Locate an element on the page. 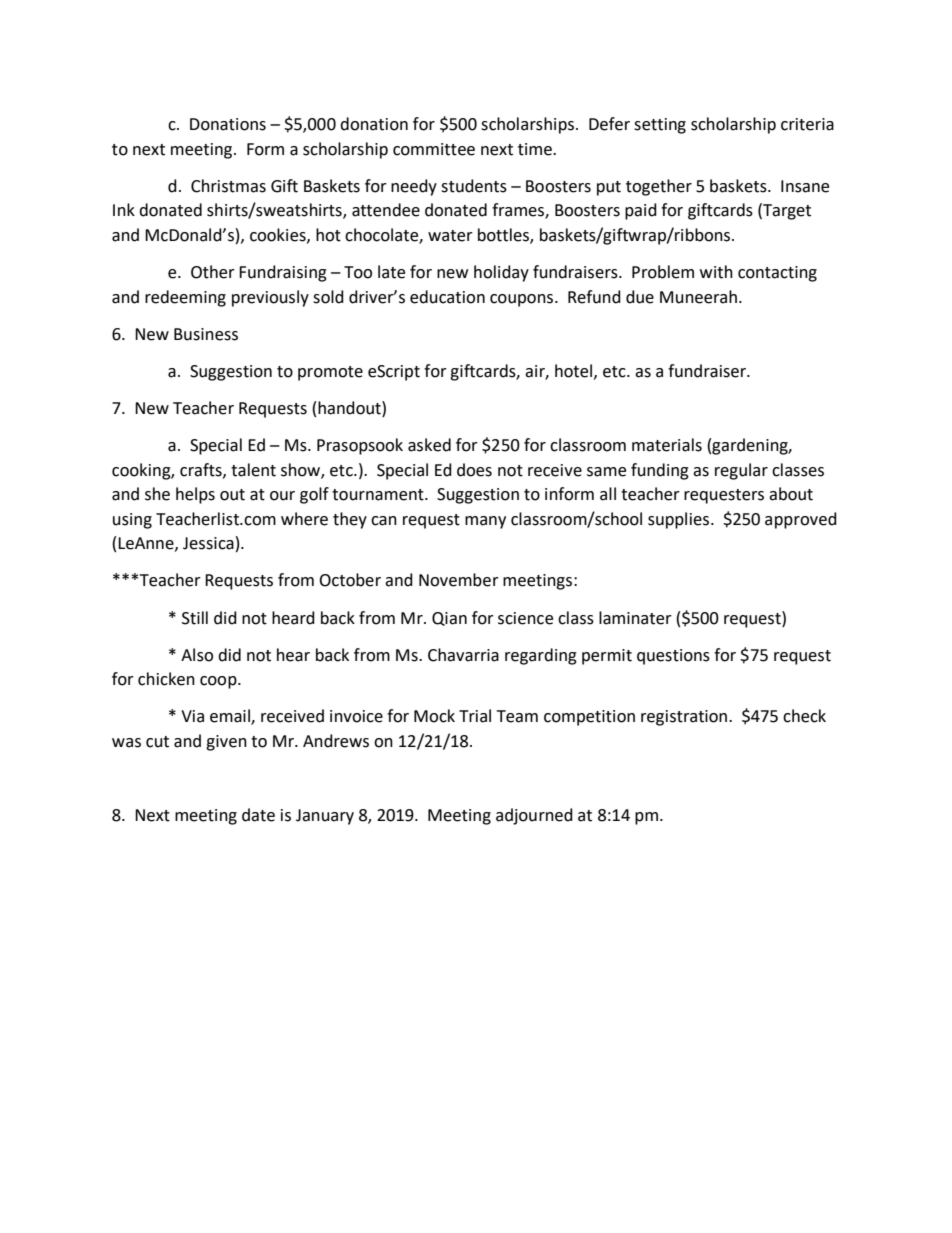 Image resolution: width=952 pixels, height=1233 pixels. January is located at coordinates (325, 817).
